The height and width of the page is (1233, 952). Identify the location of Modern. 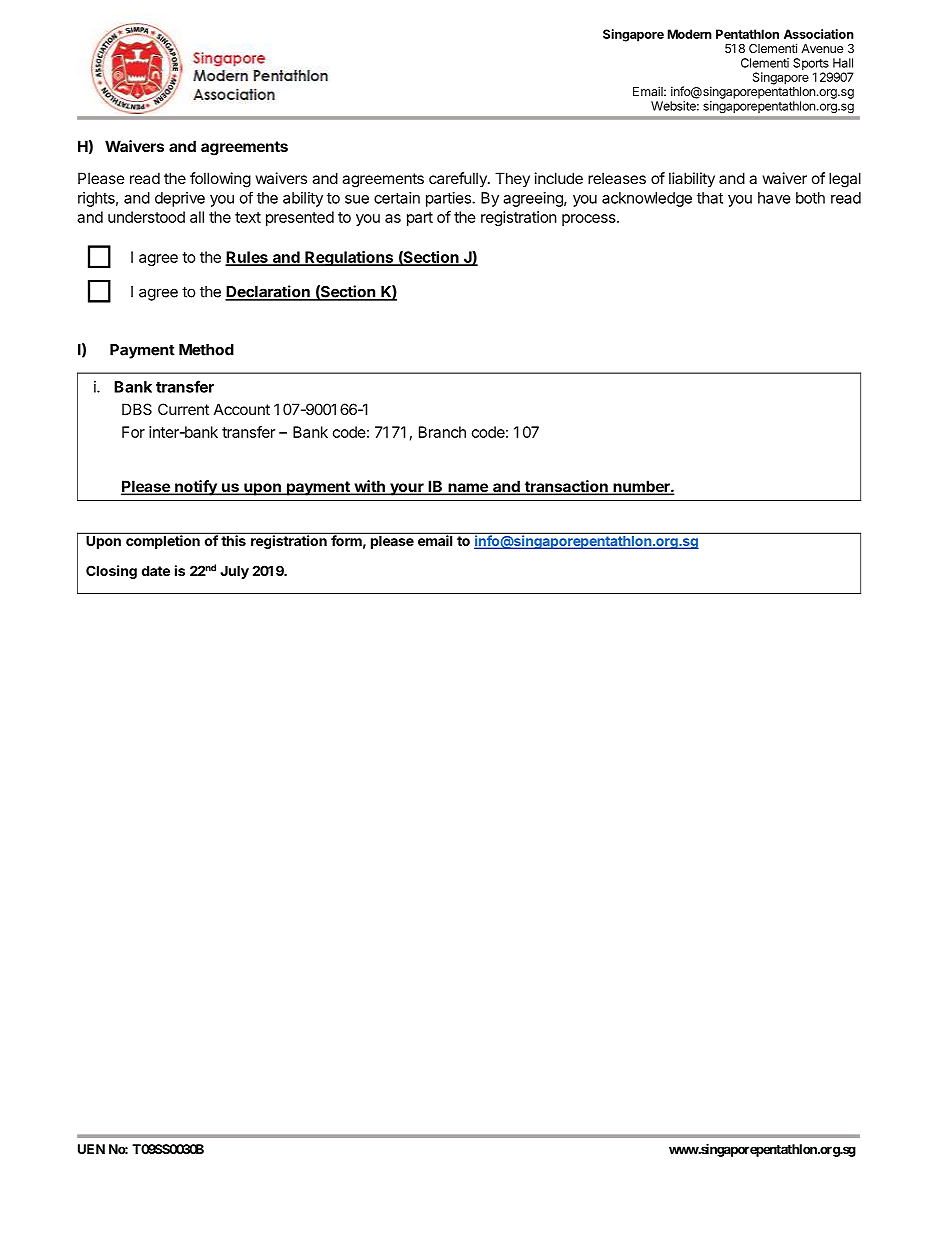
(690, 34).
